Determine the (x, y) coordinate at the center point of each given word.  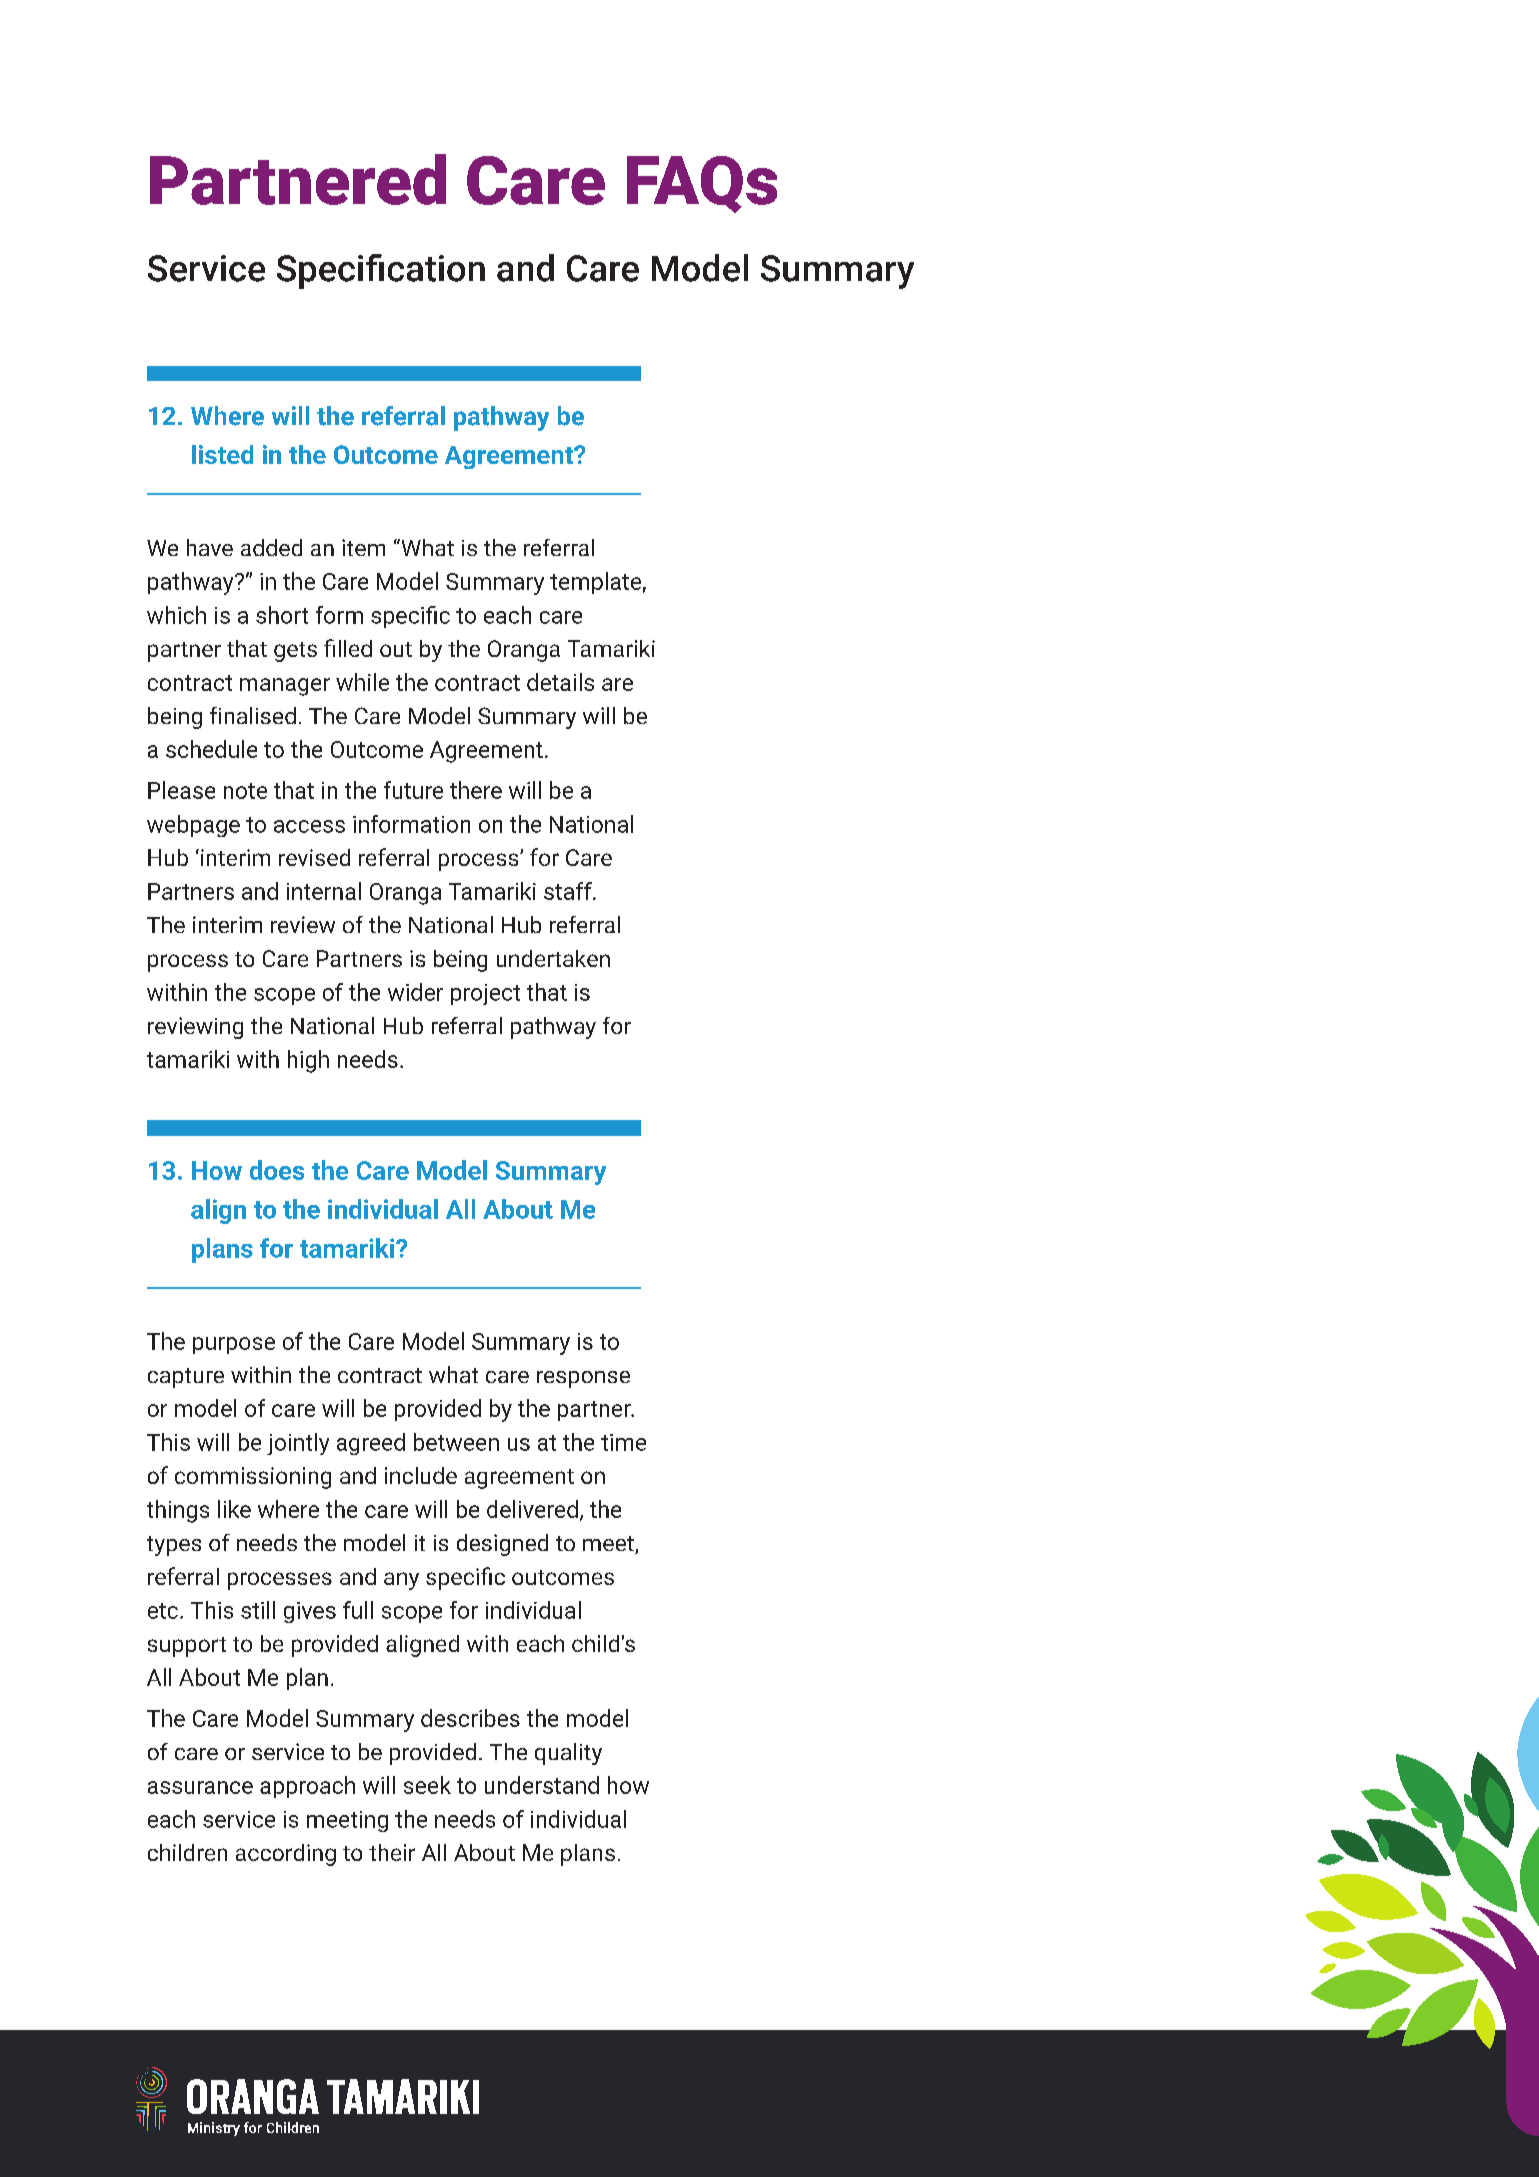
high (308, 1061)
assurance (200, 1787)
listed (222, 454)
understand (542, 1785)
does (277, 1170)
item (363, 547)
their (392, 1852)
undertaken (553, 958)
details (560, 682)
